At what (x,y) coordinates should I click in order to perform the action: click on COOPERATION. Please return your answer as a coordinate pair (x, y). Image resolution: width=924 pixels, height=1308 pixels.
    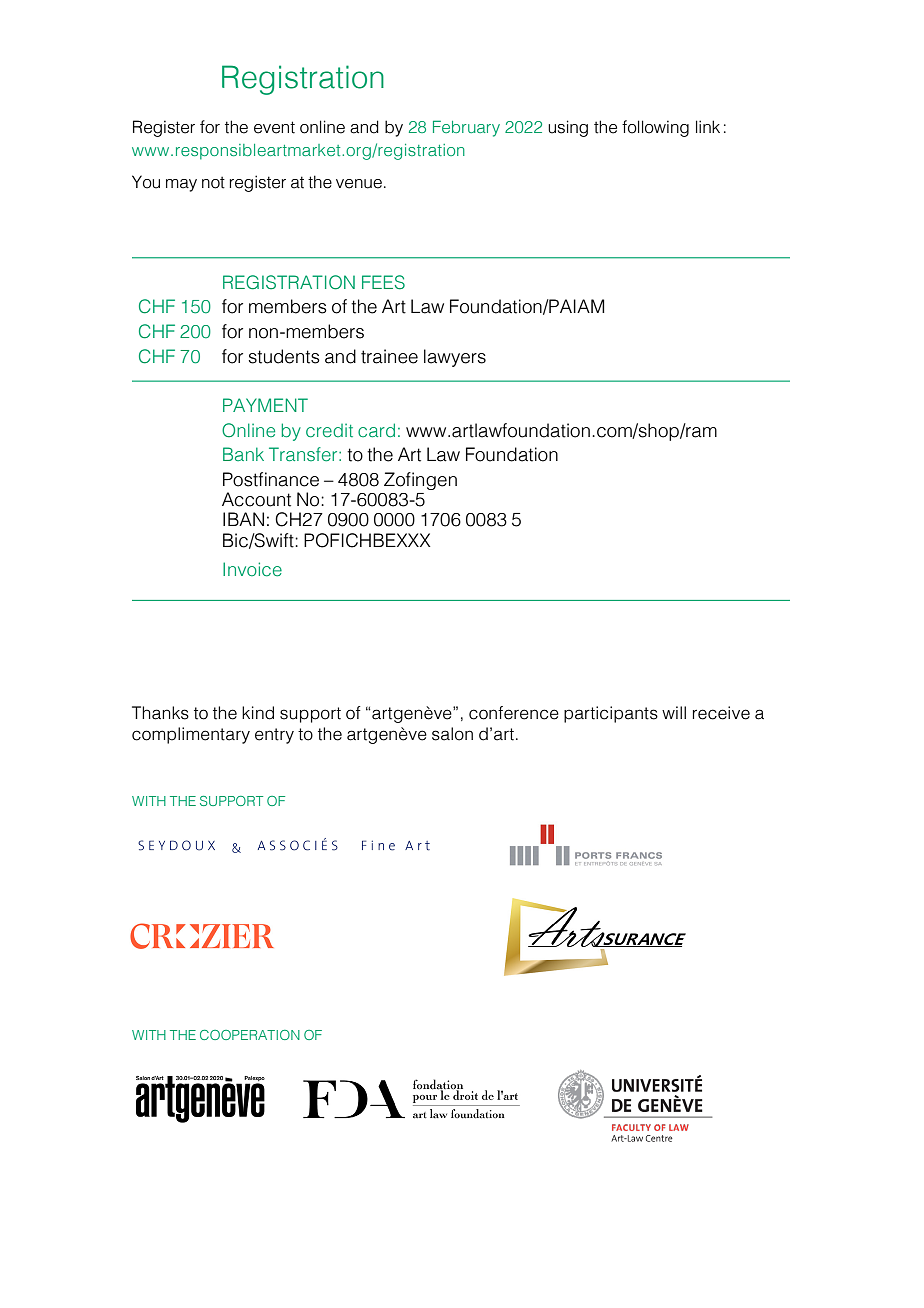
    Looking at the image, I should click on (250, 1035).
